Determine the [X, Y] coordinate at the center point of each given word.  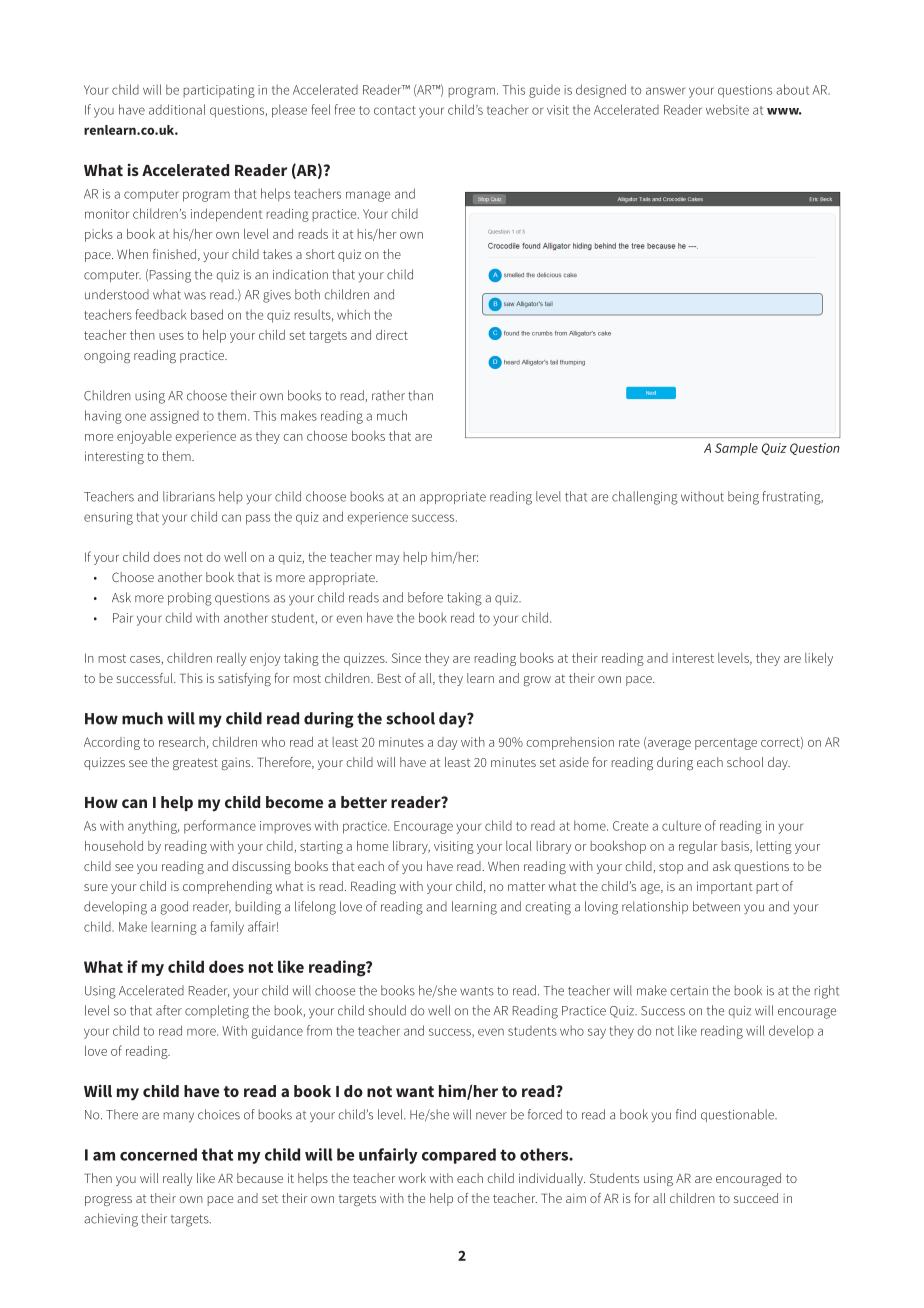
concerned [158, 1154]
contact [395, 110]
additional [177, 109]
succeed [756, 1198]
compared [459, 1156]
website [727, 109]
